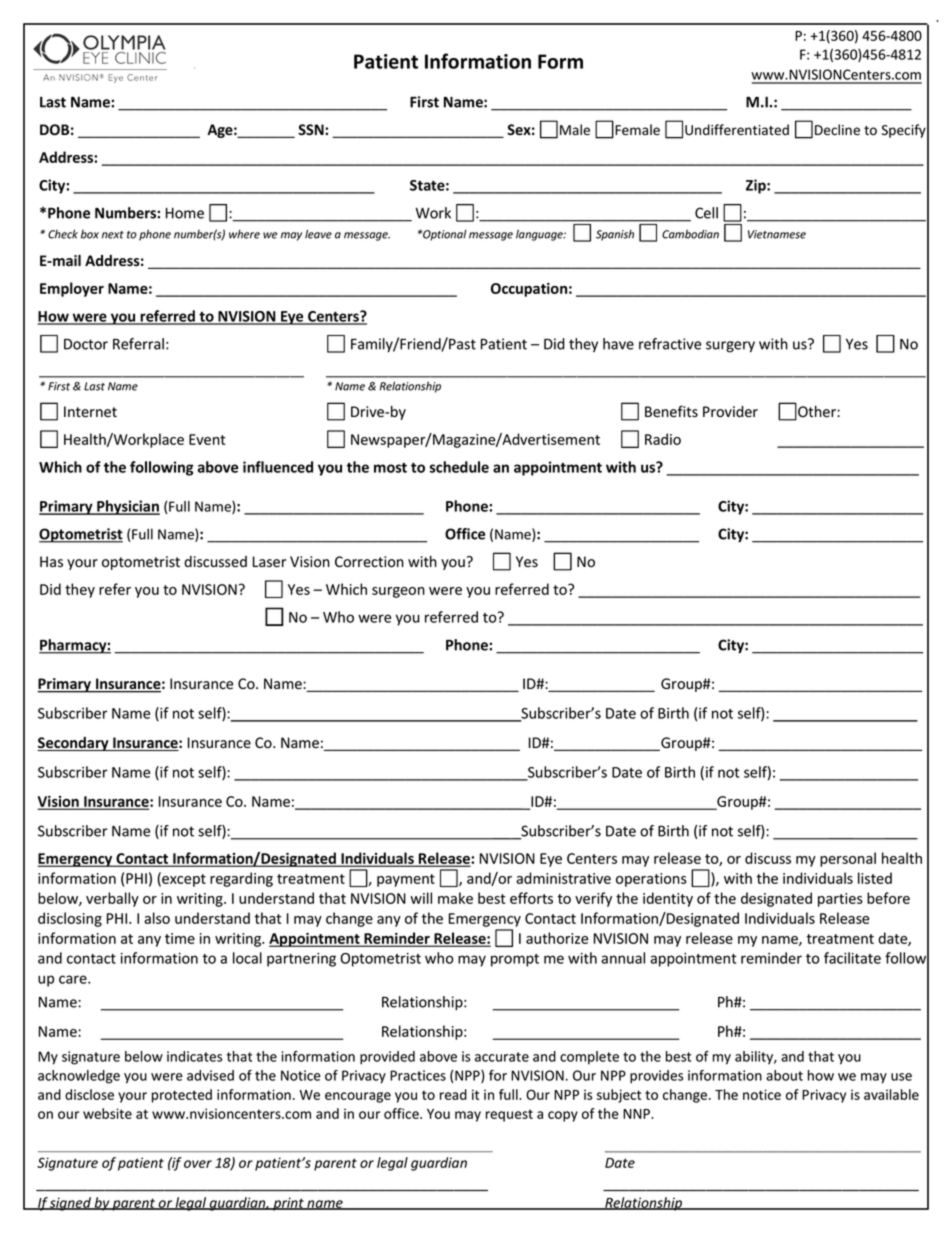  Describe the element at coordinates (509, 1115) in the image. I see `request` at that location.
